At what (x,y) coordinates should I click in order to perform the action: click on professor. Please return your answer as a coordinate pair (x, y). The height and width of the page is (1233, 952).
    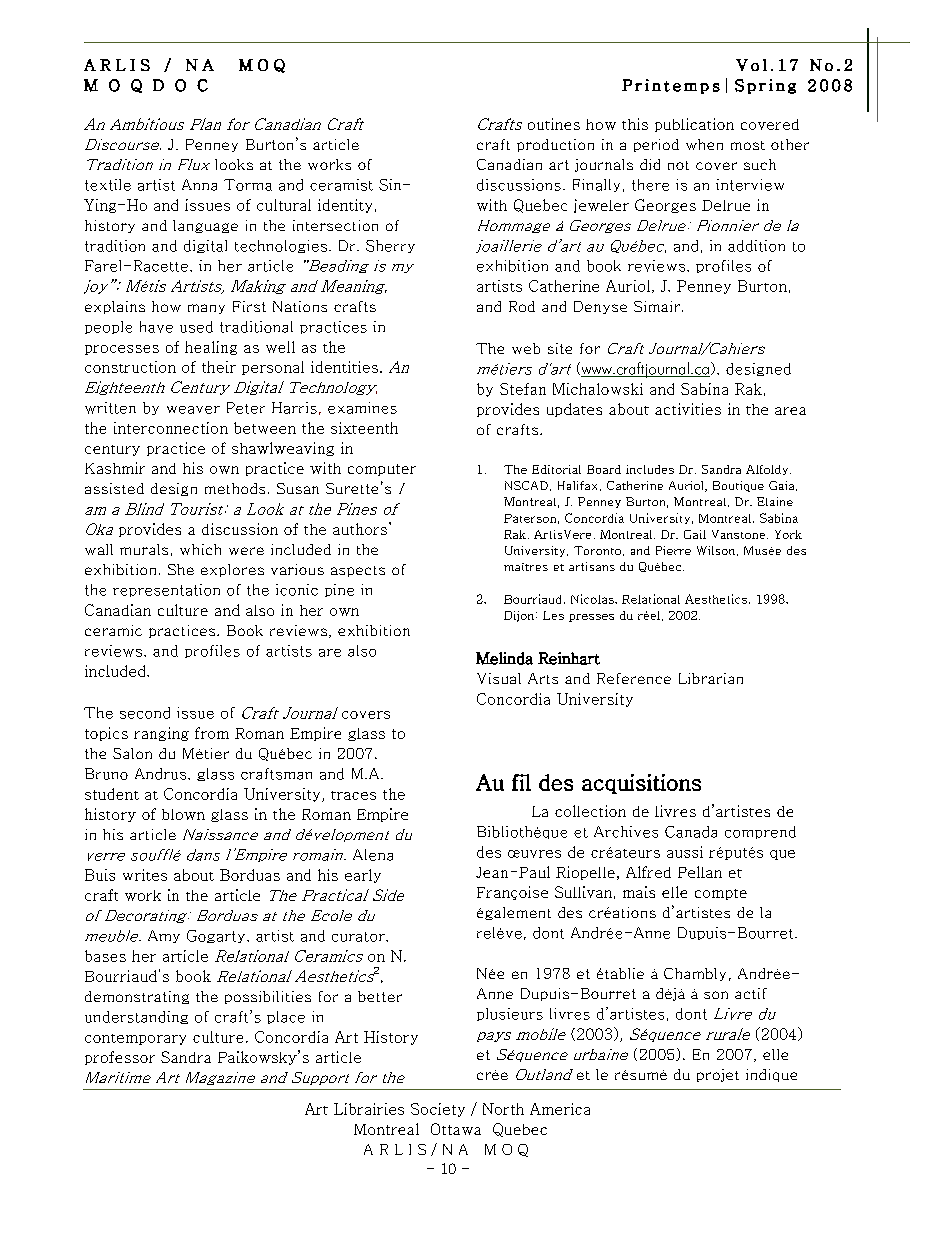
    Looking at the image, I should click on (120, 1058).
